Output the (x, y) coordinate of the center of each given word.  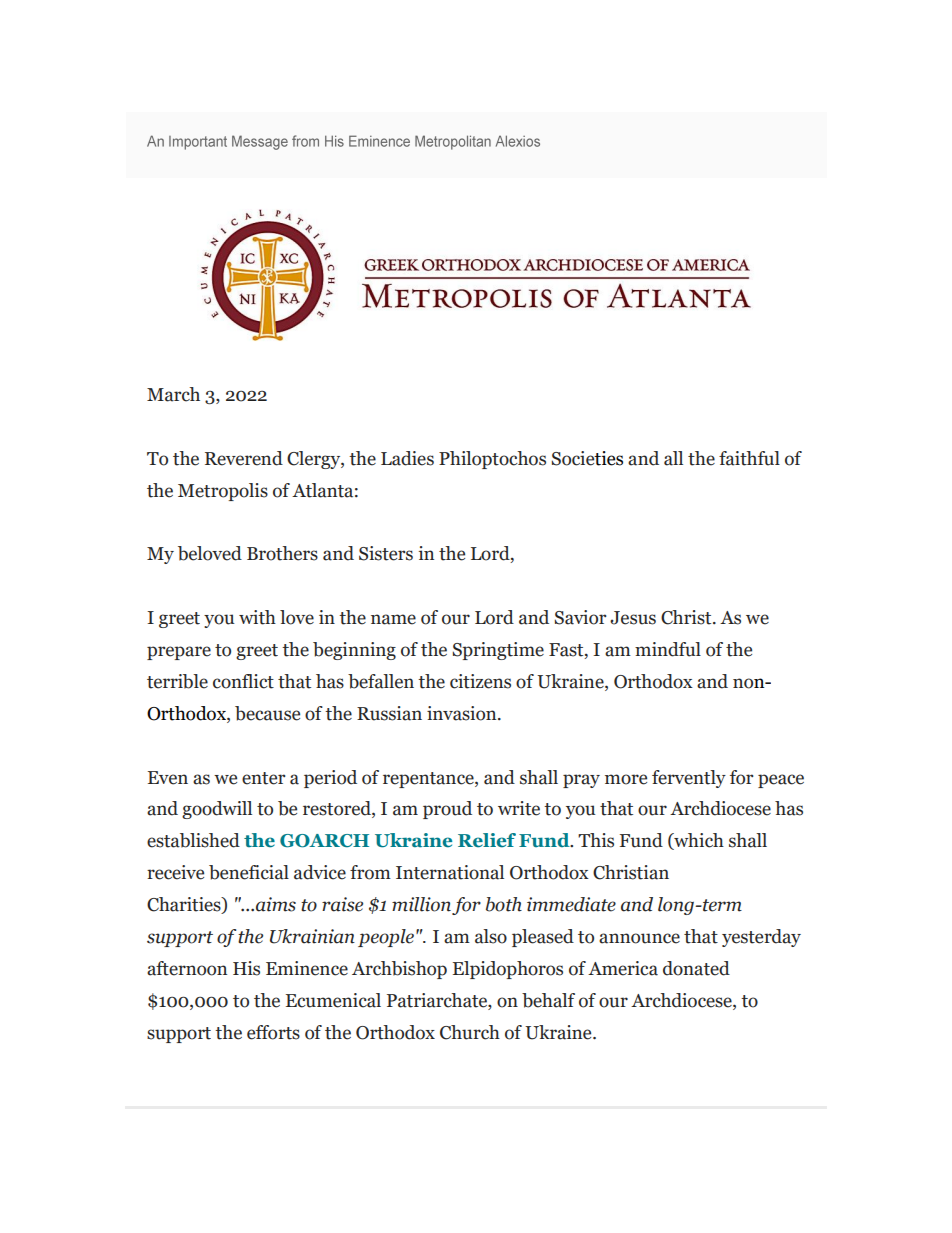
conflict (243, 681)
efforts (273, 1032)
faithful (749, 458)
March (173, 394)
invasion (463, 713)
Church (470, 1032)
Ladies (407, 458)
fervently (689, 779)
